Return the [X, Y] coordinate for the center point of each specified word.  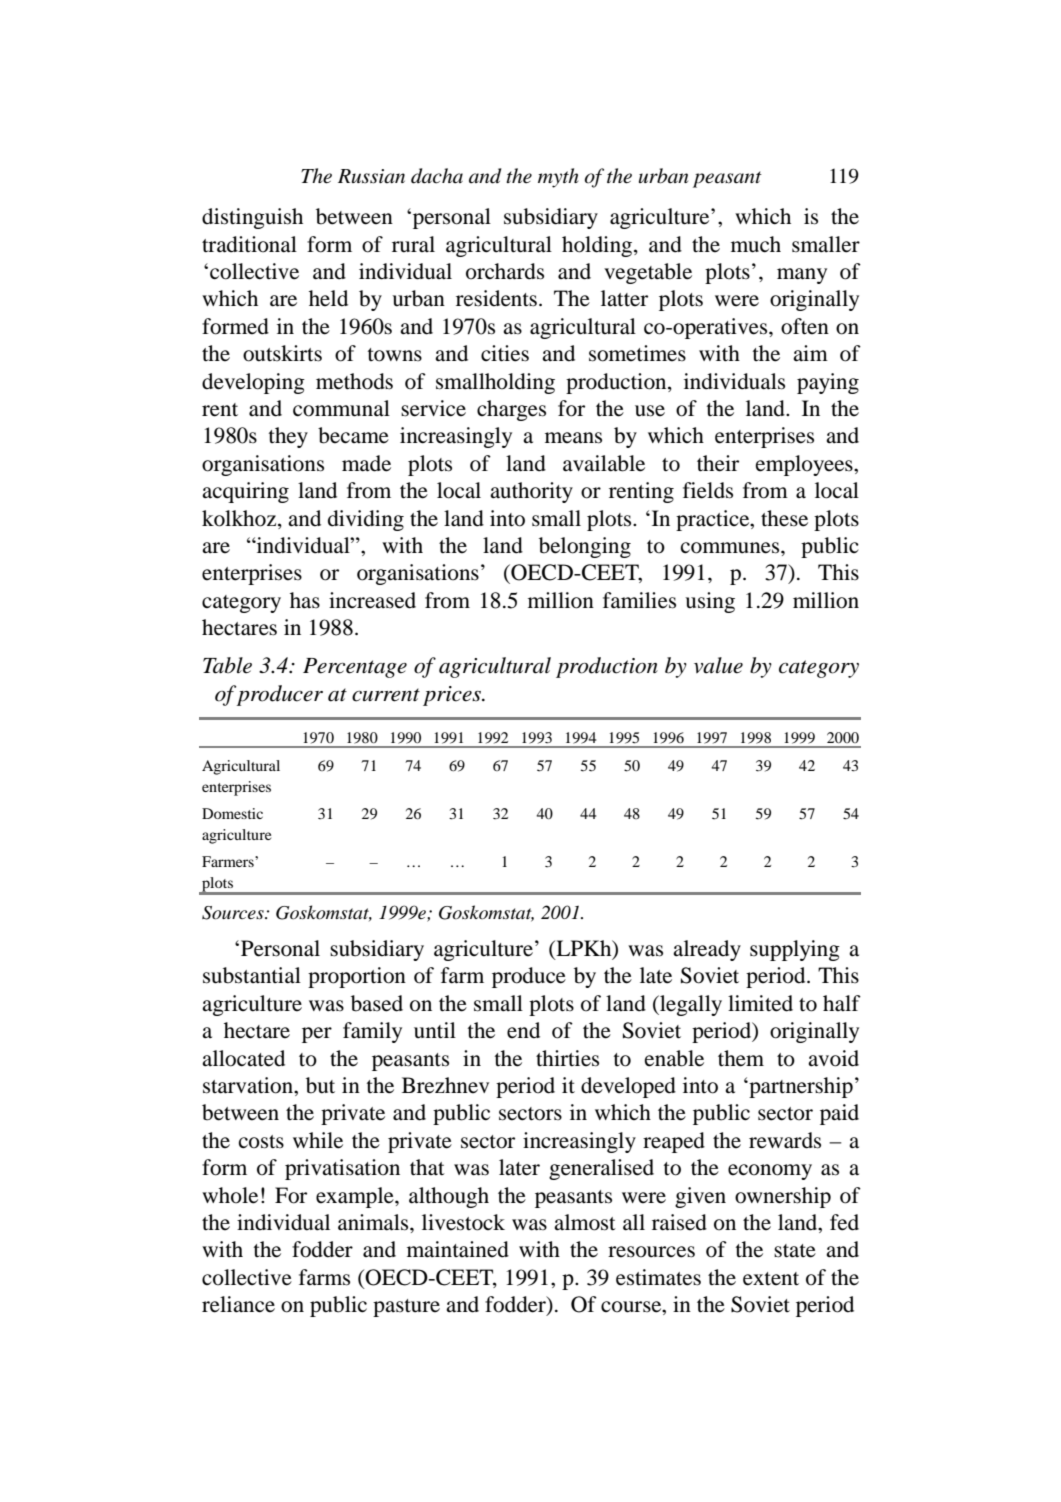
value [718, 665]
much [756, 244]
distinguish [252, 218]
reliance [238, 1304]
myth [558, 178]
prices [453, 696]
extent [771, 1279]
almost [585, 1222]
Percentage [355, 668]
